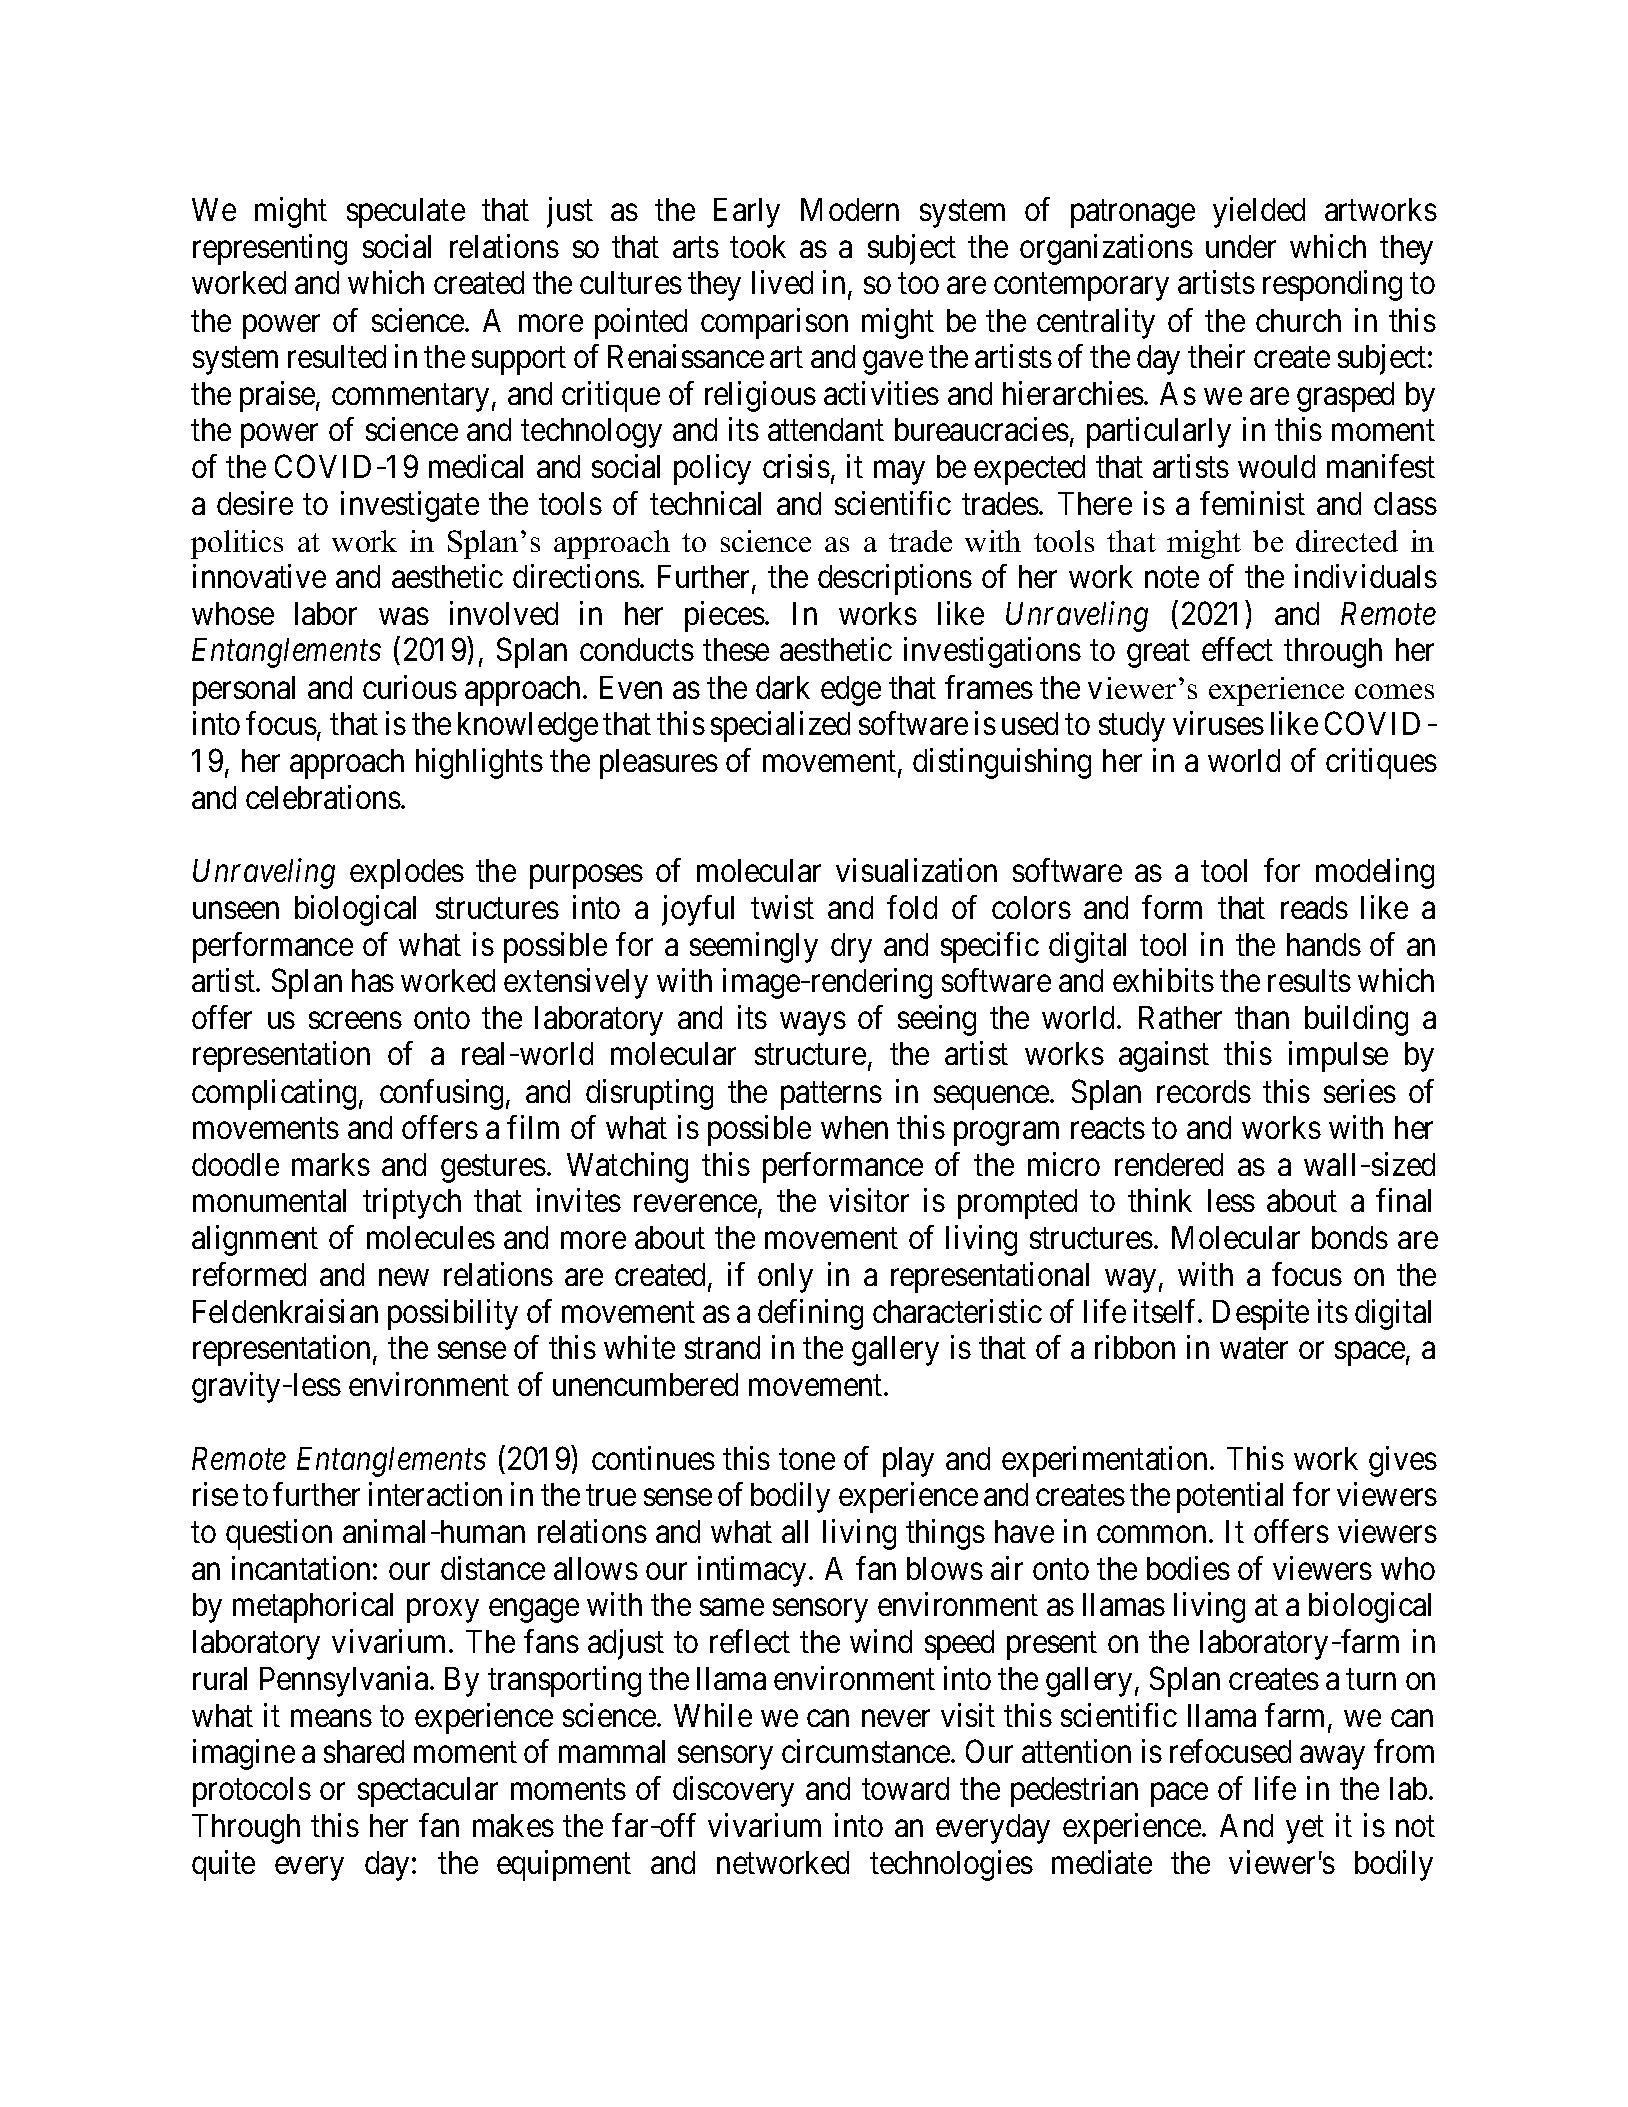 The width and height of the screenshot is (1628, 2107). Describe the element at coordinates (1262, 1017) in the screenshot. I see `than` at that location.
